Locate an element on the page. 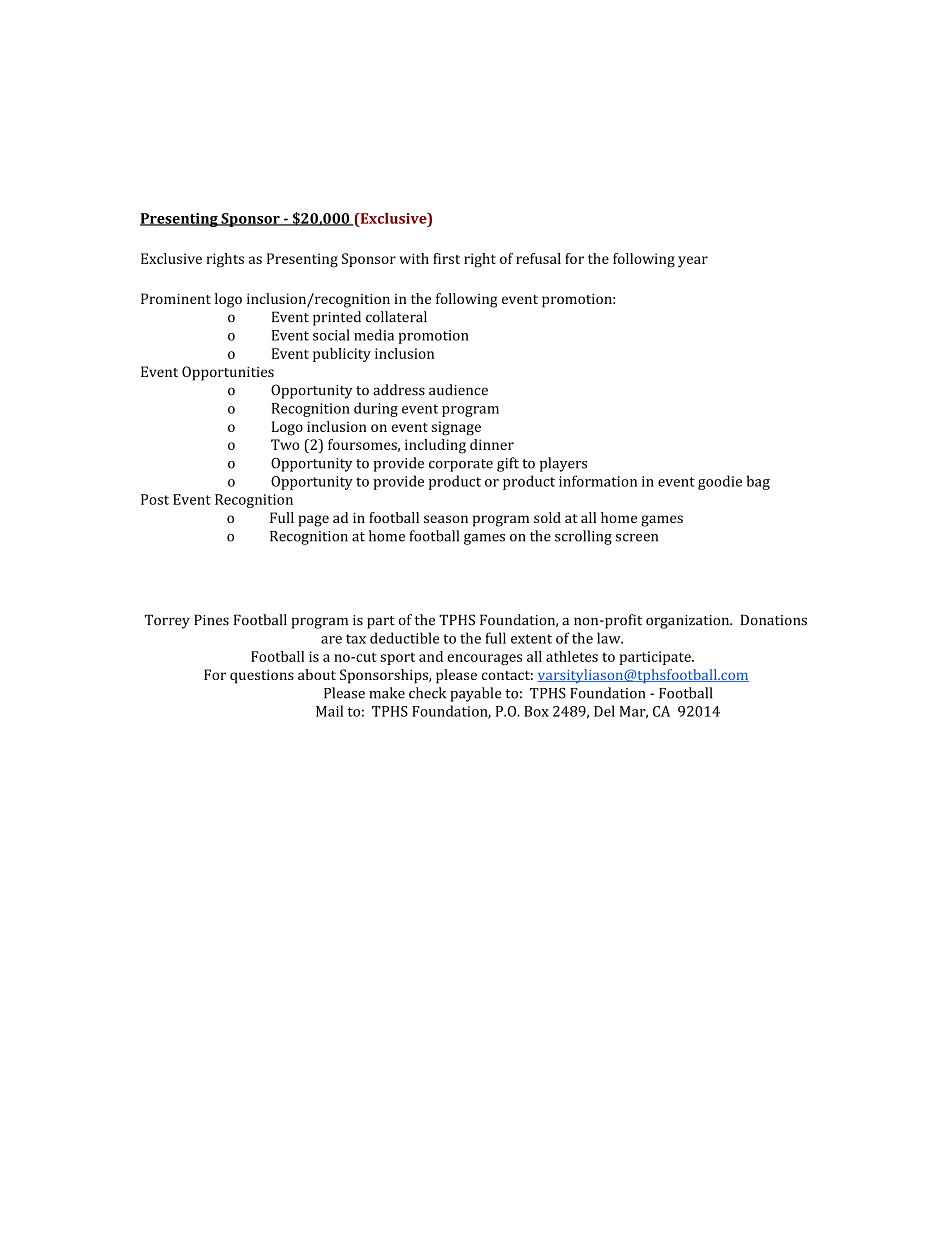 This page has width=952, height=1233. year is located at coordinates (693, 261).
